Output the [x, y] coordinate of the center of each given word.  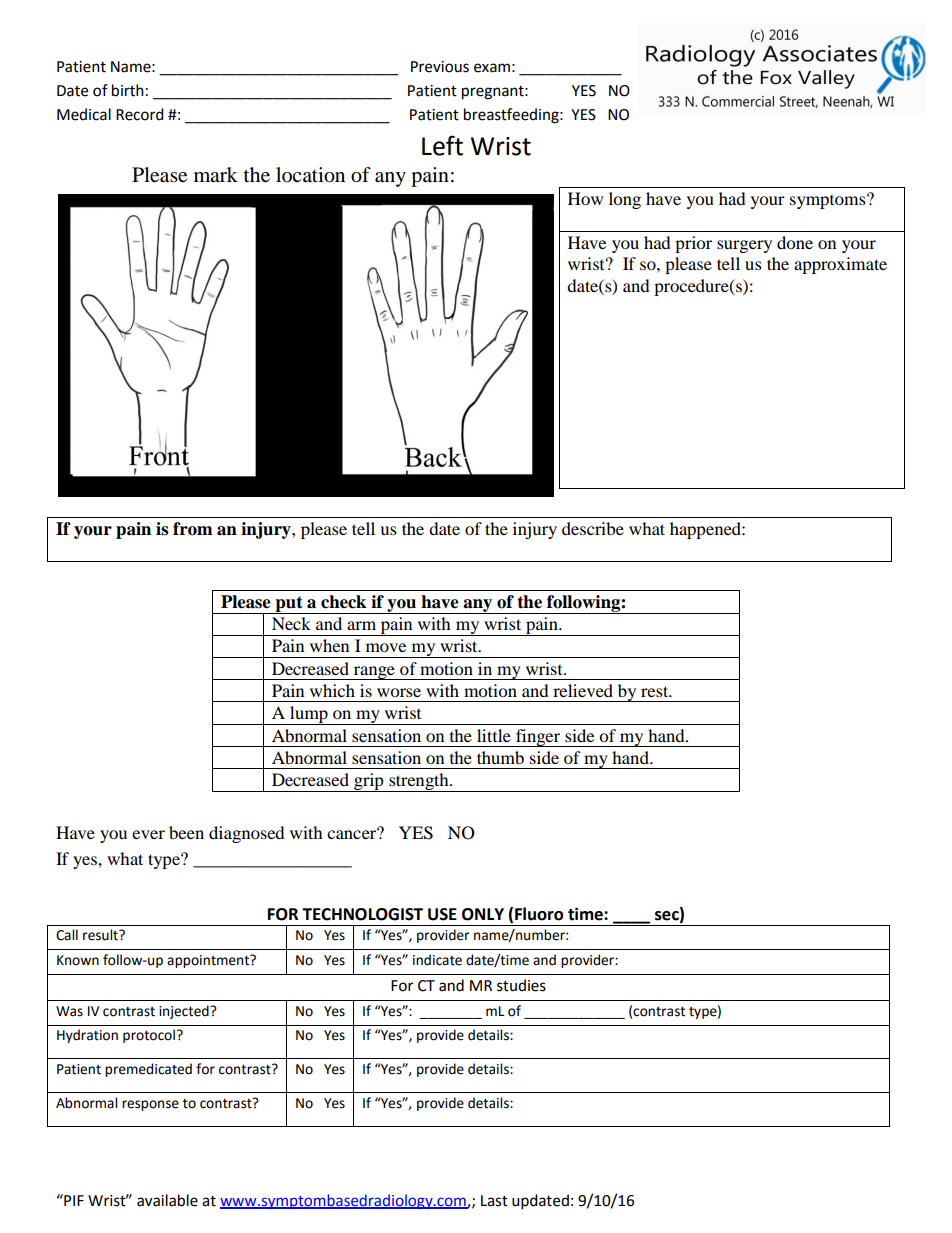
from [193, 529]
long [625, 200]
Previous [440, 67]
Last [494, 1201]
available [167, 1200]
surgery [744, 246]
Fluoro [539, 914]
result [101, 935]
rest [656, 691]
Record [140, 114]
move [386, 647]
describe [593, 528]
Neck [291, 623]
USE [442, 914]
